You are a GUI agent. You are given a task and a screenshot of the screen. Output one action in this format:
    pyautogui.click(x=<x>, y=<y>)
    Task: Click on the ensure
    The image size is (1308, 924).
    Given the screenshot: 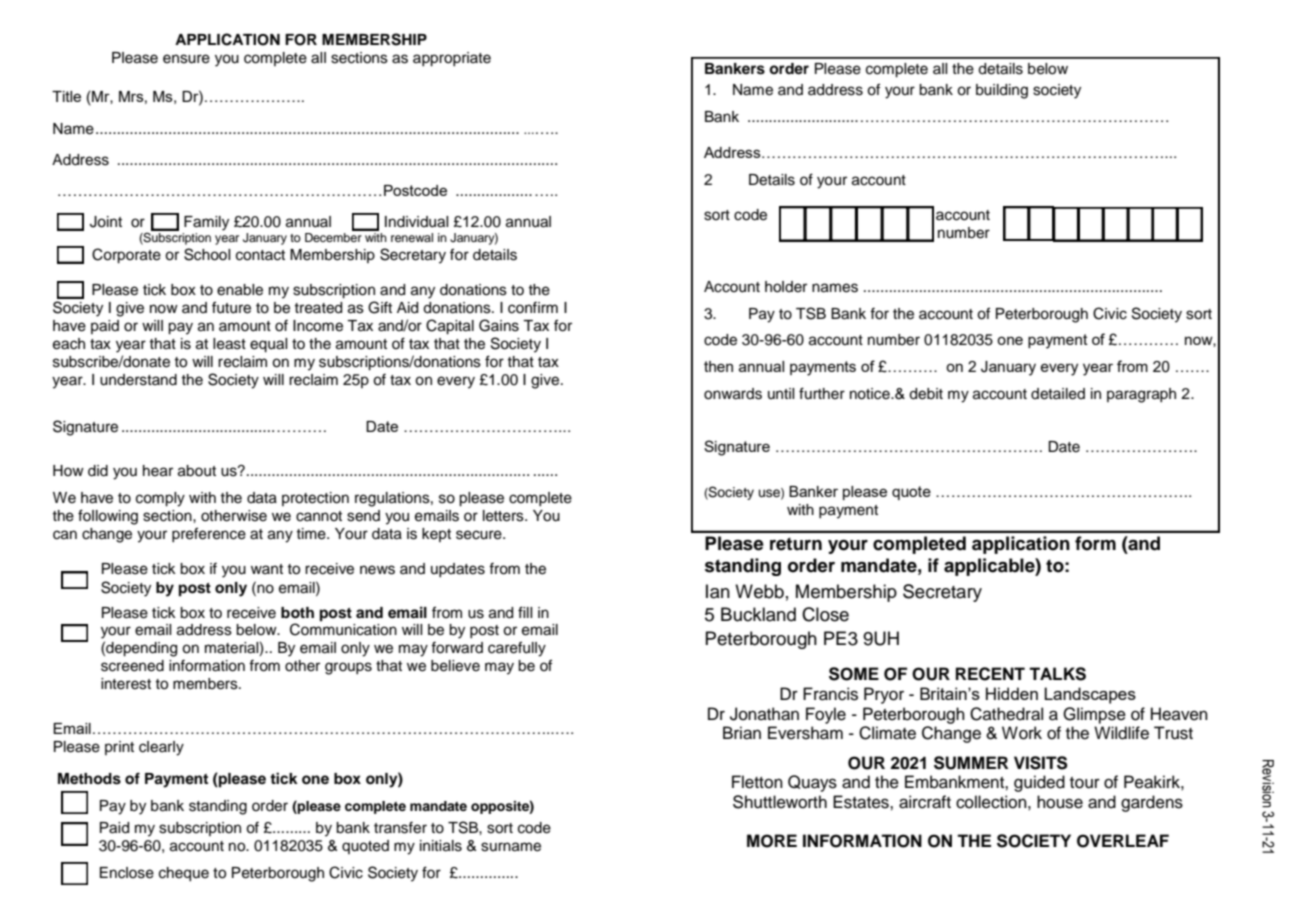 What is the action you would take?
    pyautogui.click(x=186, y=59)
